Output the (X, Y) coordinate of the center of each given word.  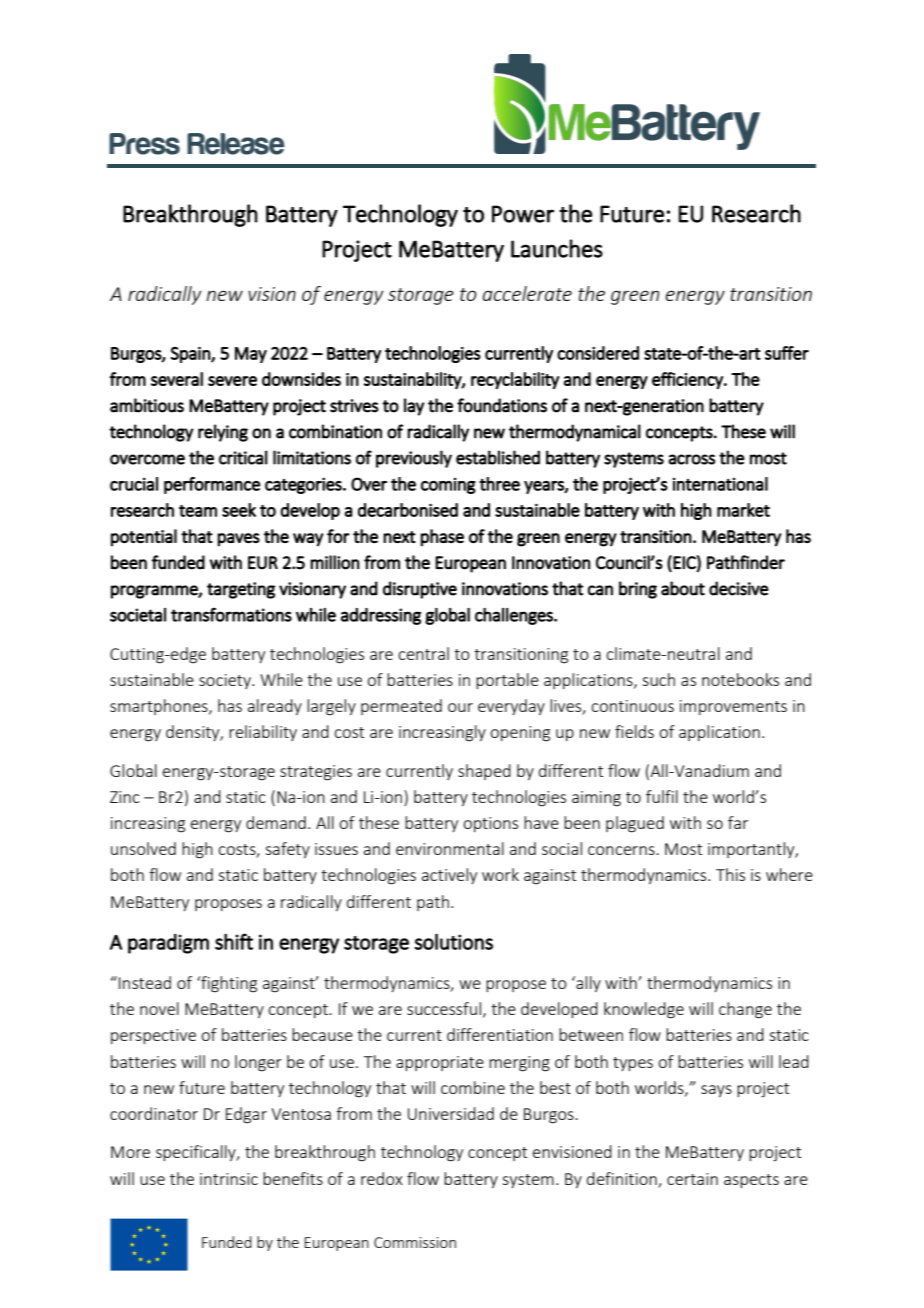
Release (236, 144)
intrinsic (229, 1179)
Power (523, 214)
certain (692, 1179)
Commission (415, 1242)
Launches (557, 248)
